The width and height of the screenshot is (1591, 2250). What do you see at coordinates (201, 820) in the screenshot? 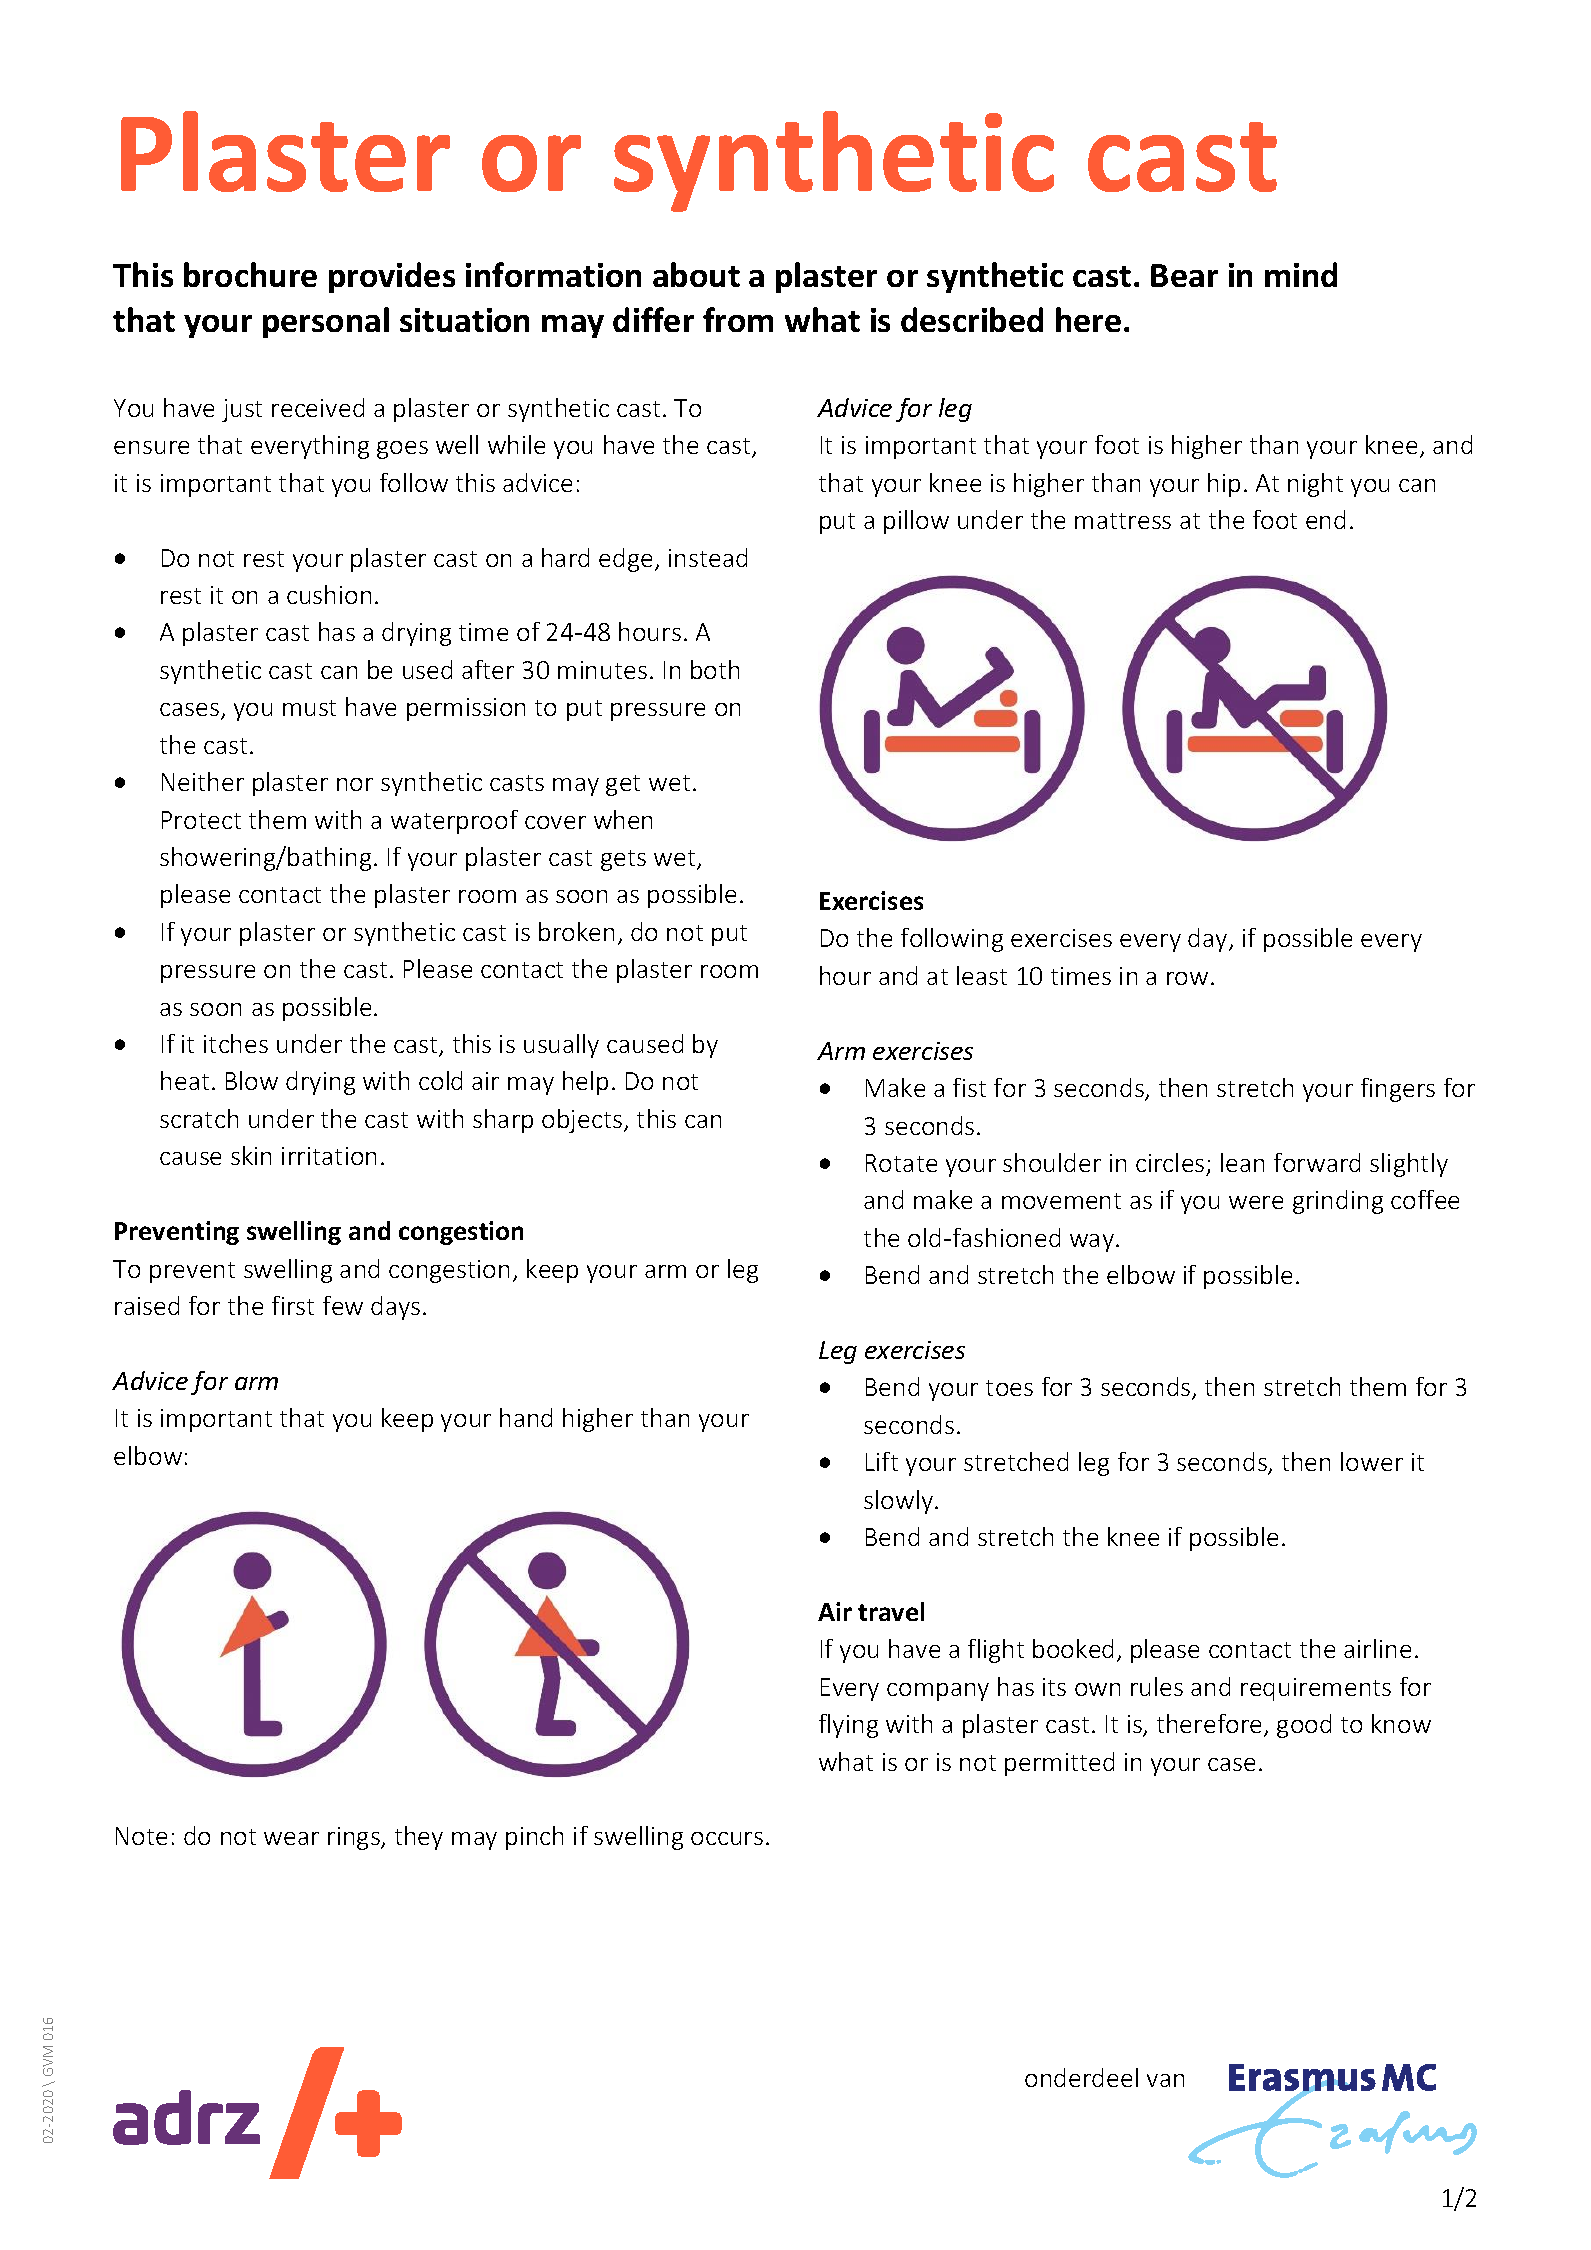
I see `Protect` at bounding box center [201, 820].
